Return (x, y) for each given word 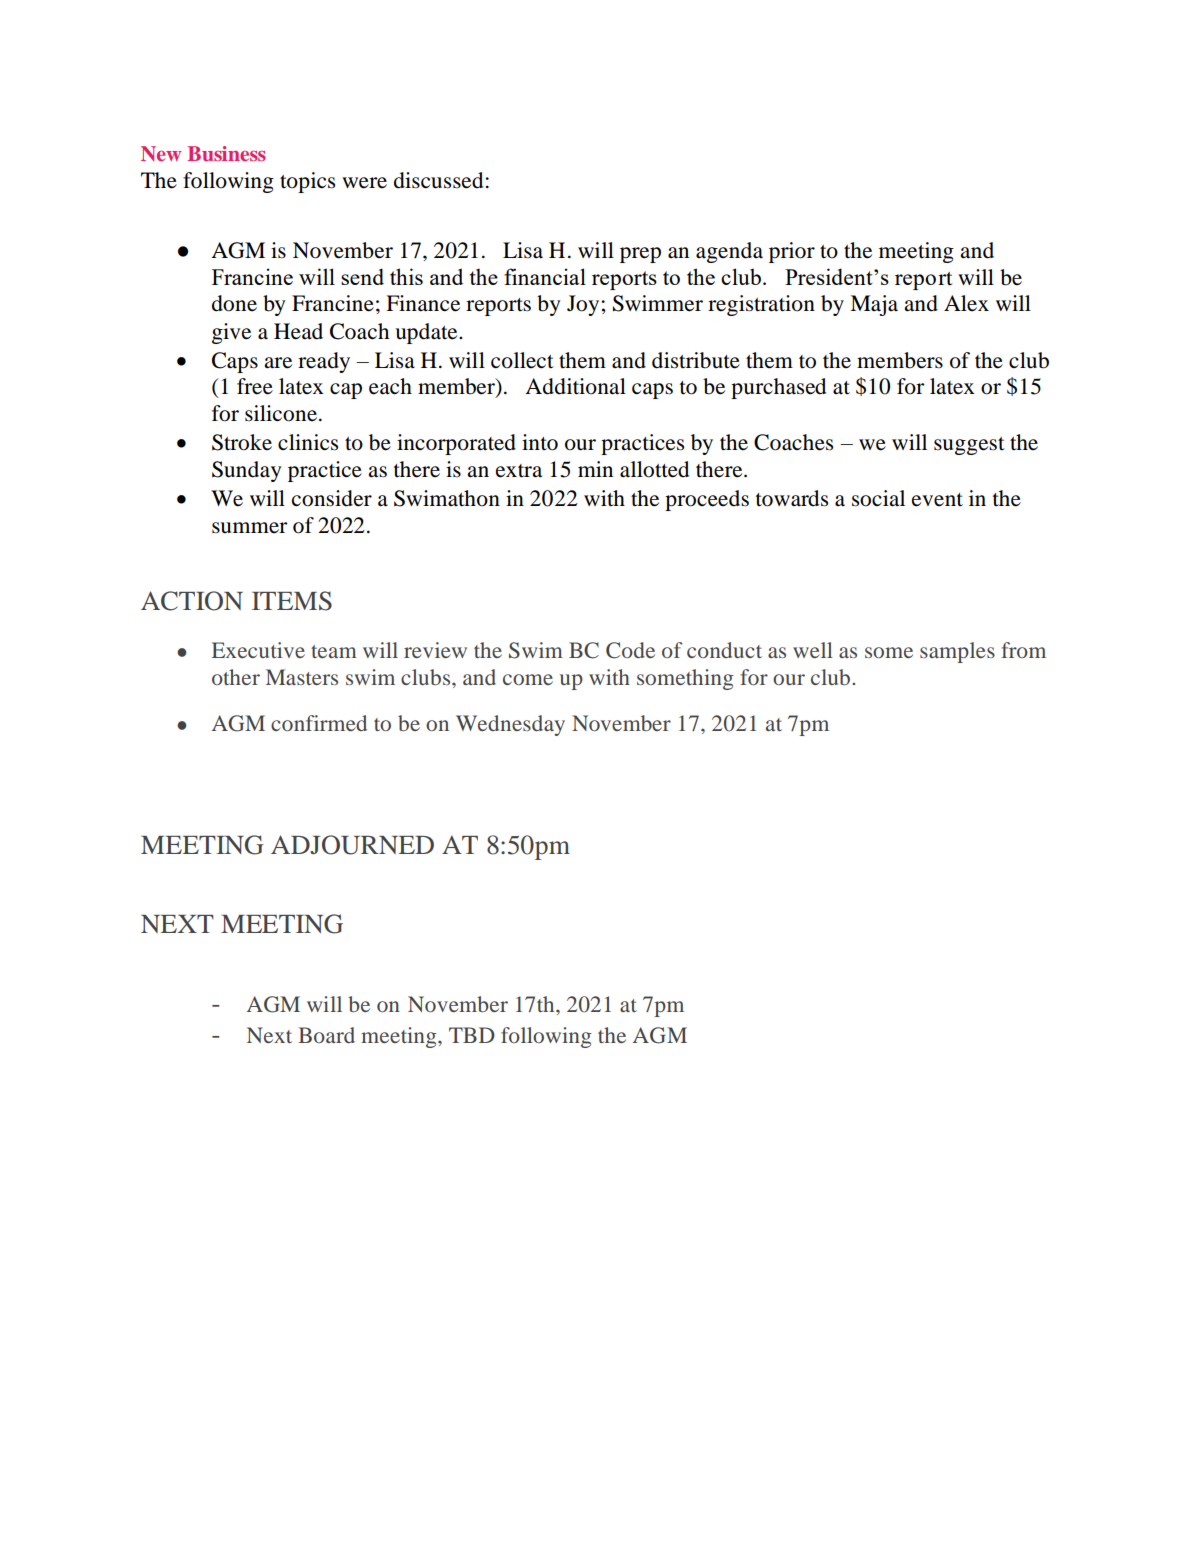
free (255, 386)
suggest (969, 446)
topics (307, 182)
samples (957, 652)
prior (792, 252)
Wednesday (510, 725)
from (1023, 650)
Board (326, 1035)
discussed (438, 180)
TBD (472, 1035)
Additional (575, 386)
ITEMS (292, 601)
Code (630, 650)
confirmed (319, 723)
